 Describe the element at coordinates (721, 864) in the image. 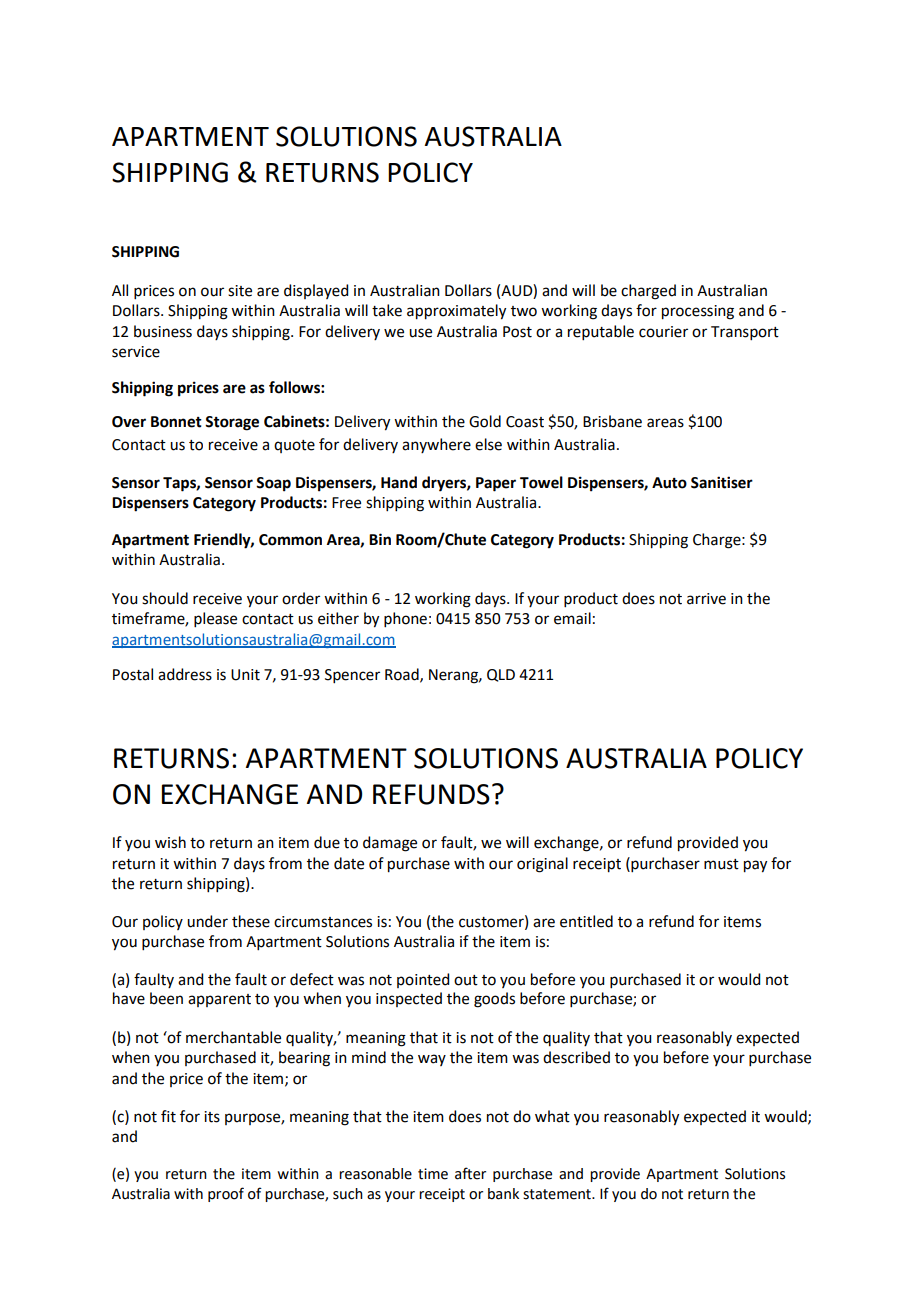

I see `must` at that location.
